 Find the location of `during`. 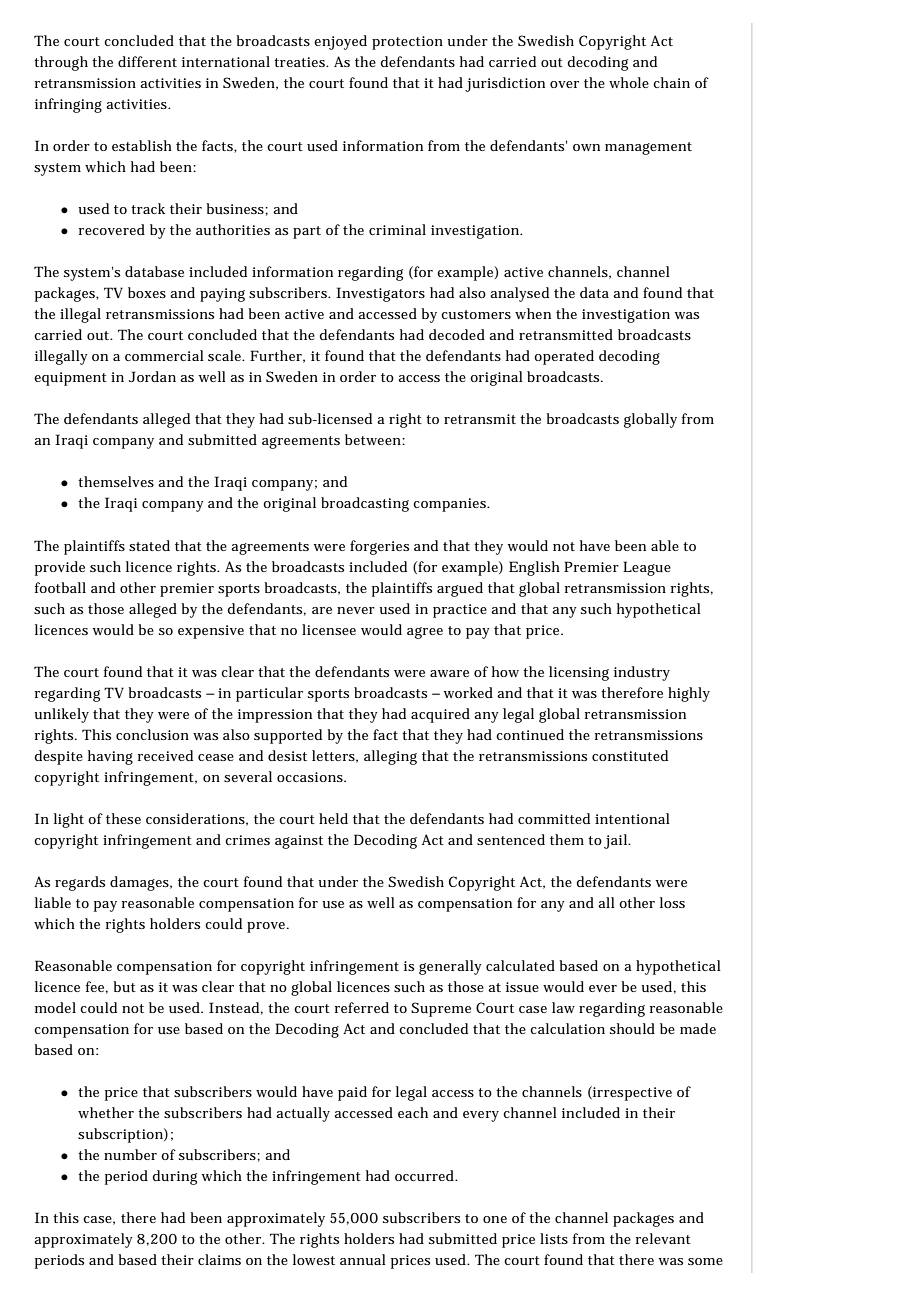

during is located at coordinates (174, 1177).
